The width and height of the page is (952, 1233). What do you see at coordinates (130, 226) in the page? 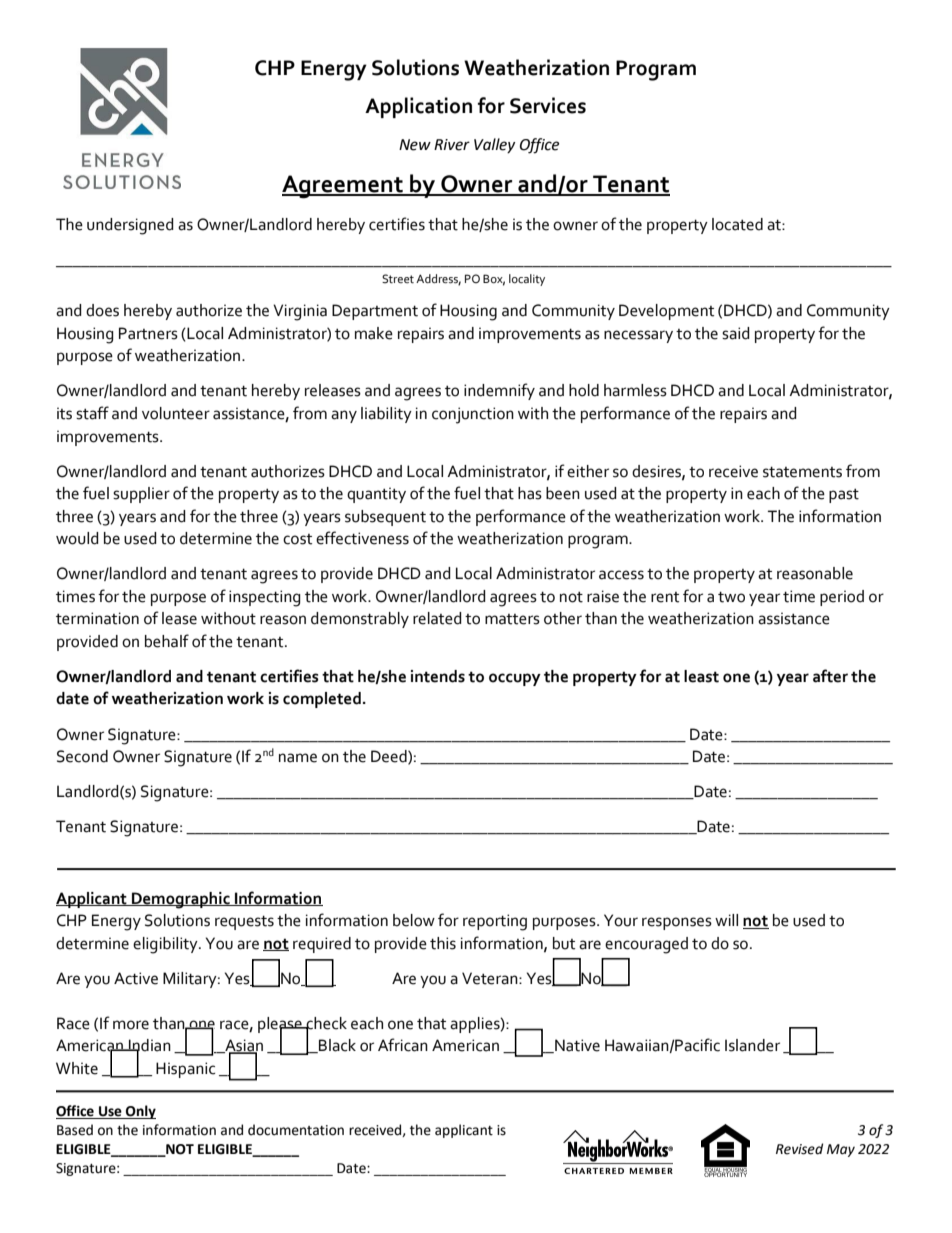
I see `undersigned` at bounding box center [130, 226].
